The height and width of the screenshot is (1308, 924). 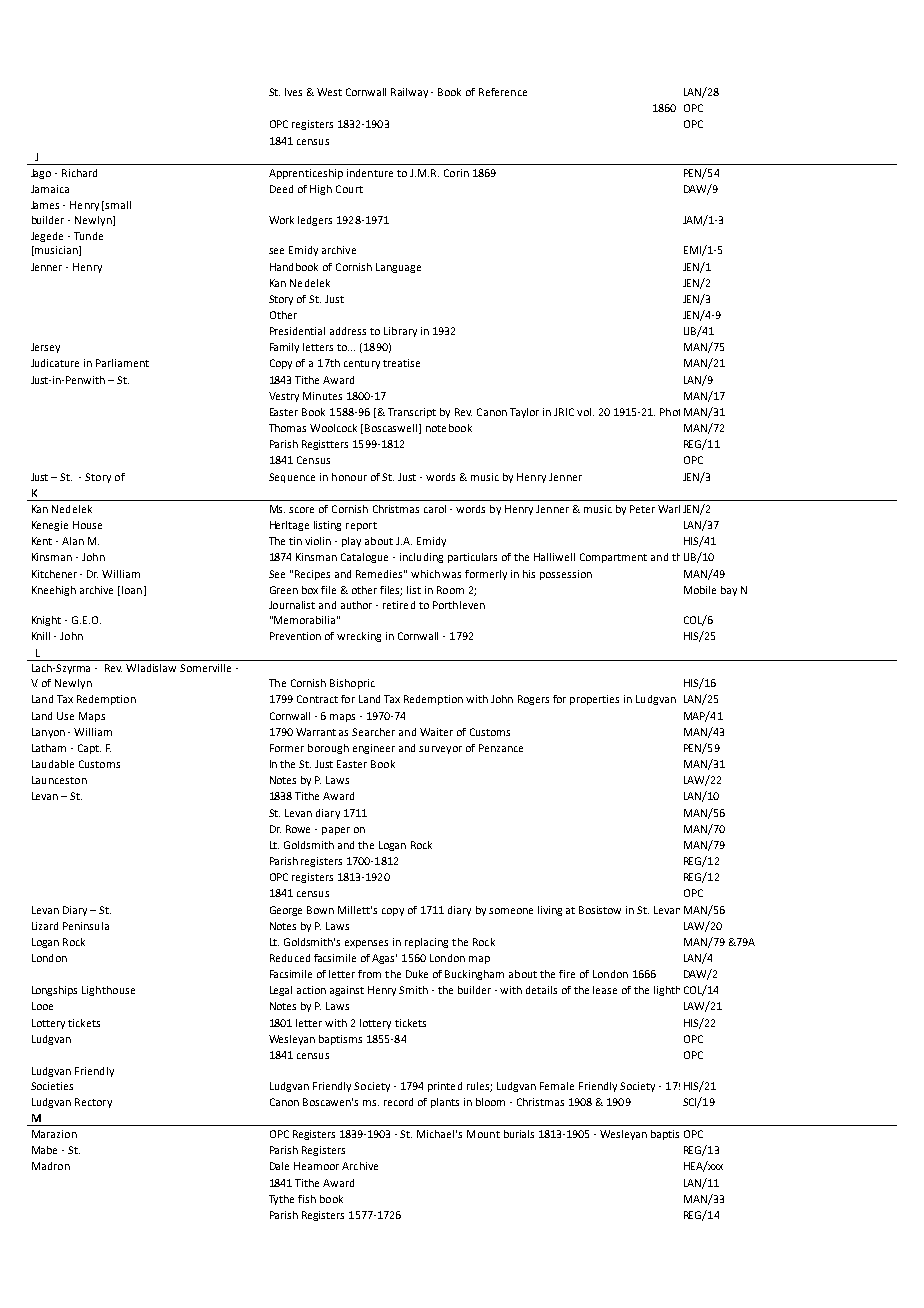 I want to click on paper, so click(x=336, y=831).
